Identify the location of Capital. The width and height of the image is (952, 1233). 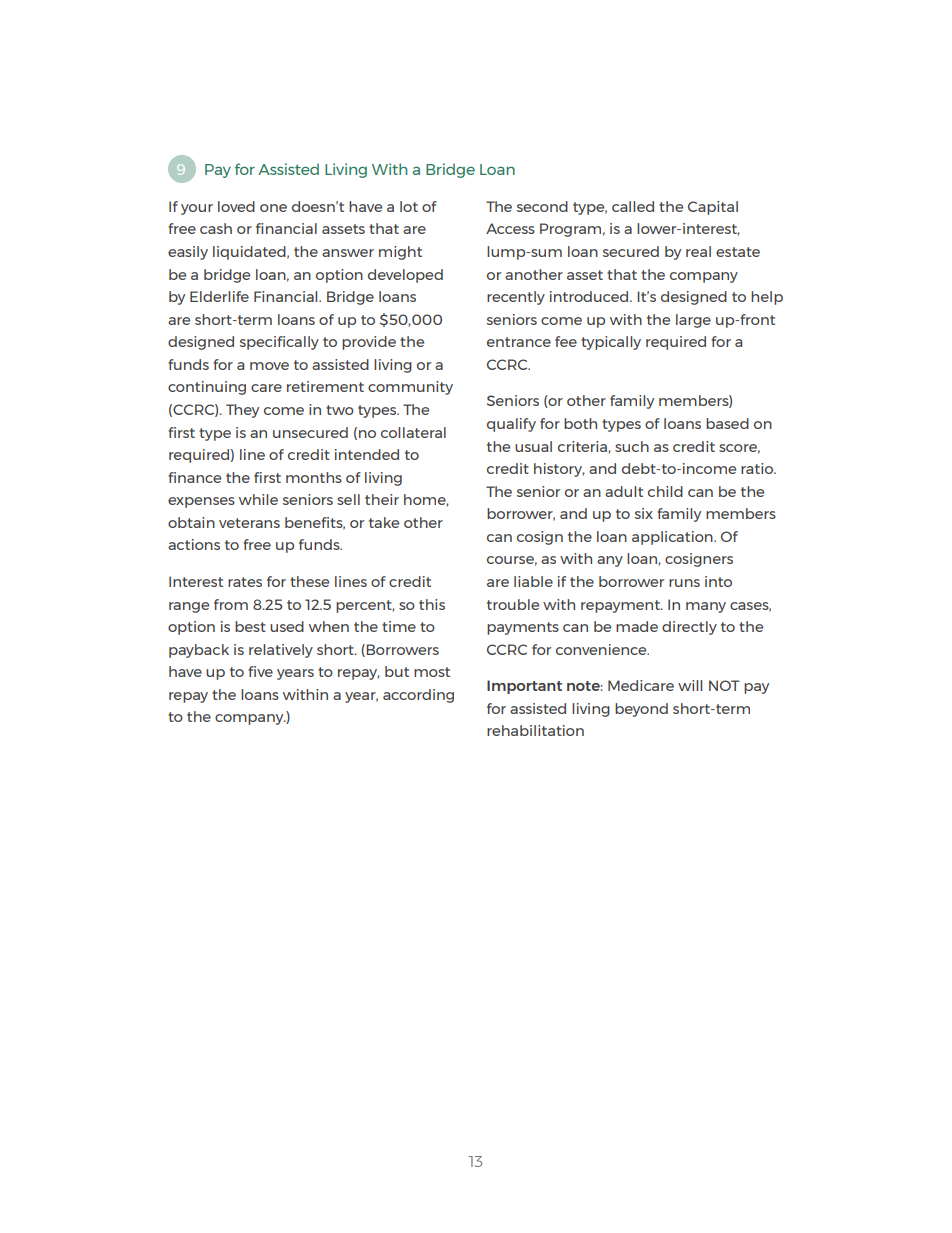
(713, 208).
